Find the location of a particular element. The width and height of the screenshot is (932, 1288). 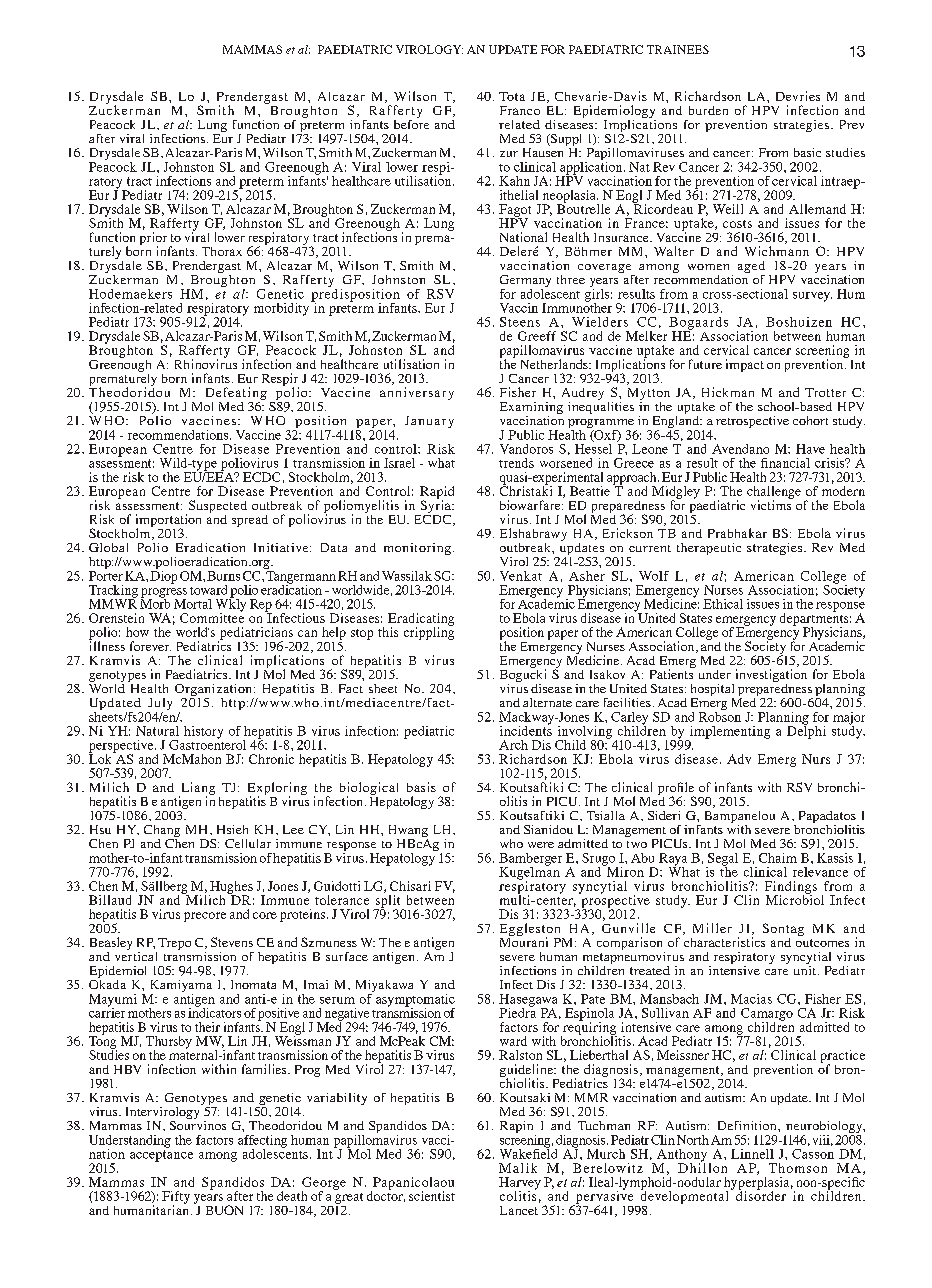

basis is located at coordinates (421, 787).
